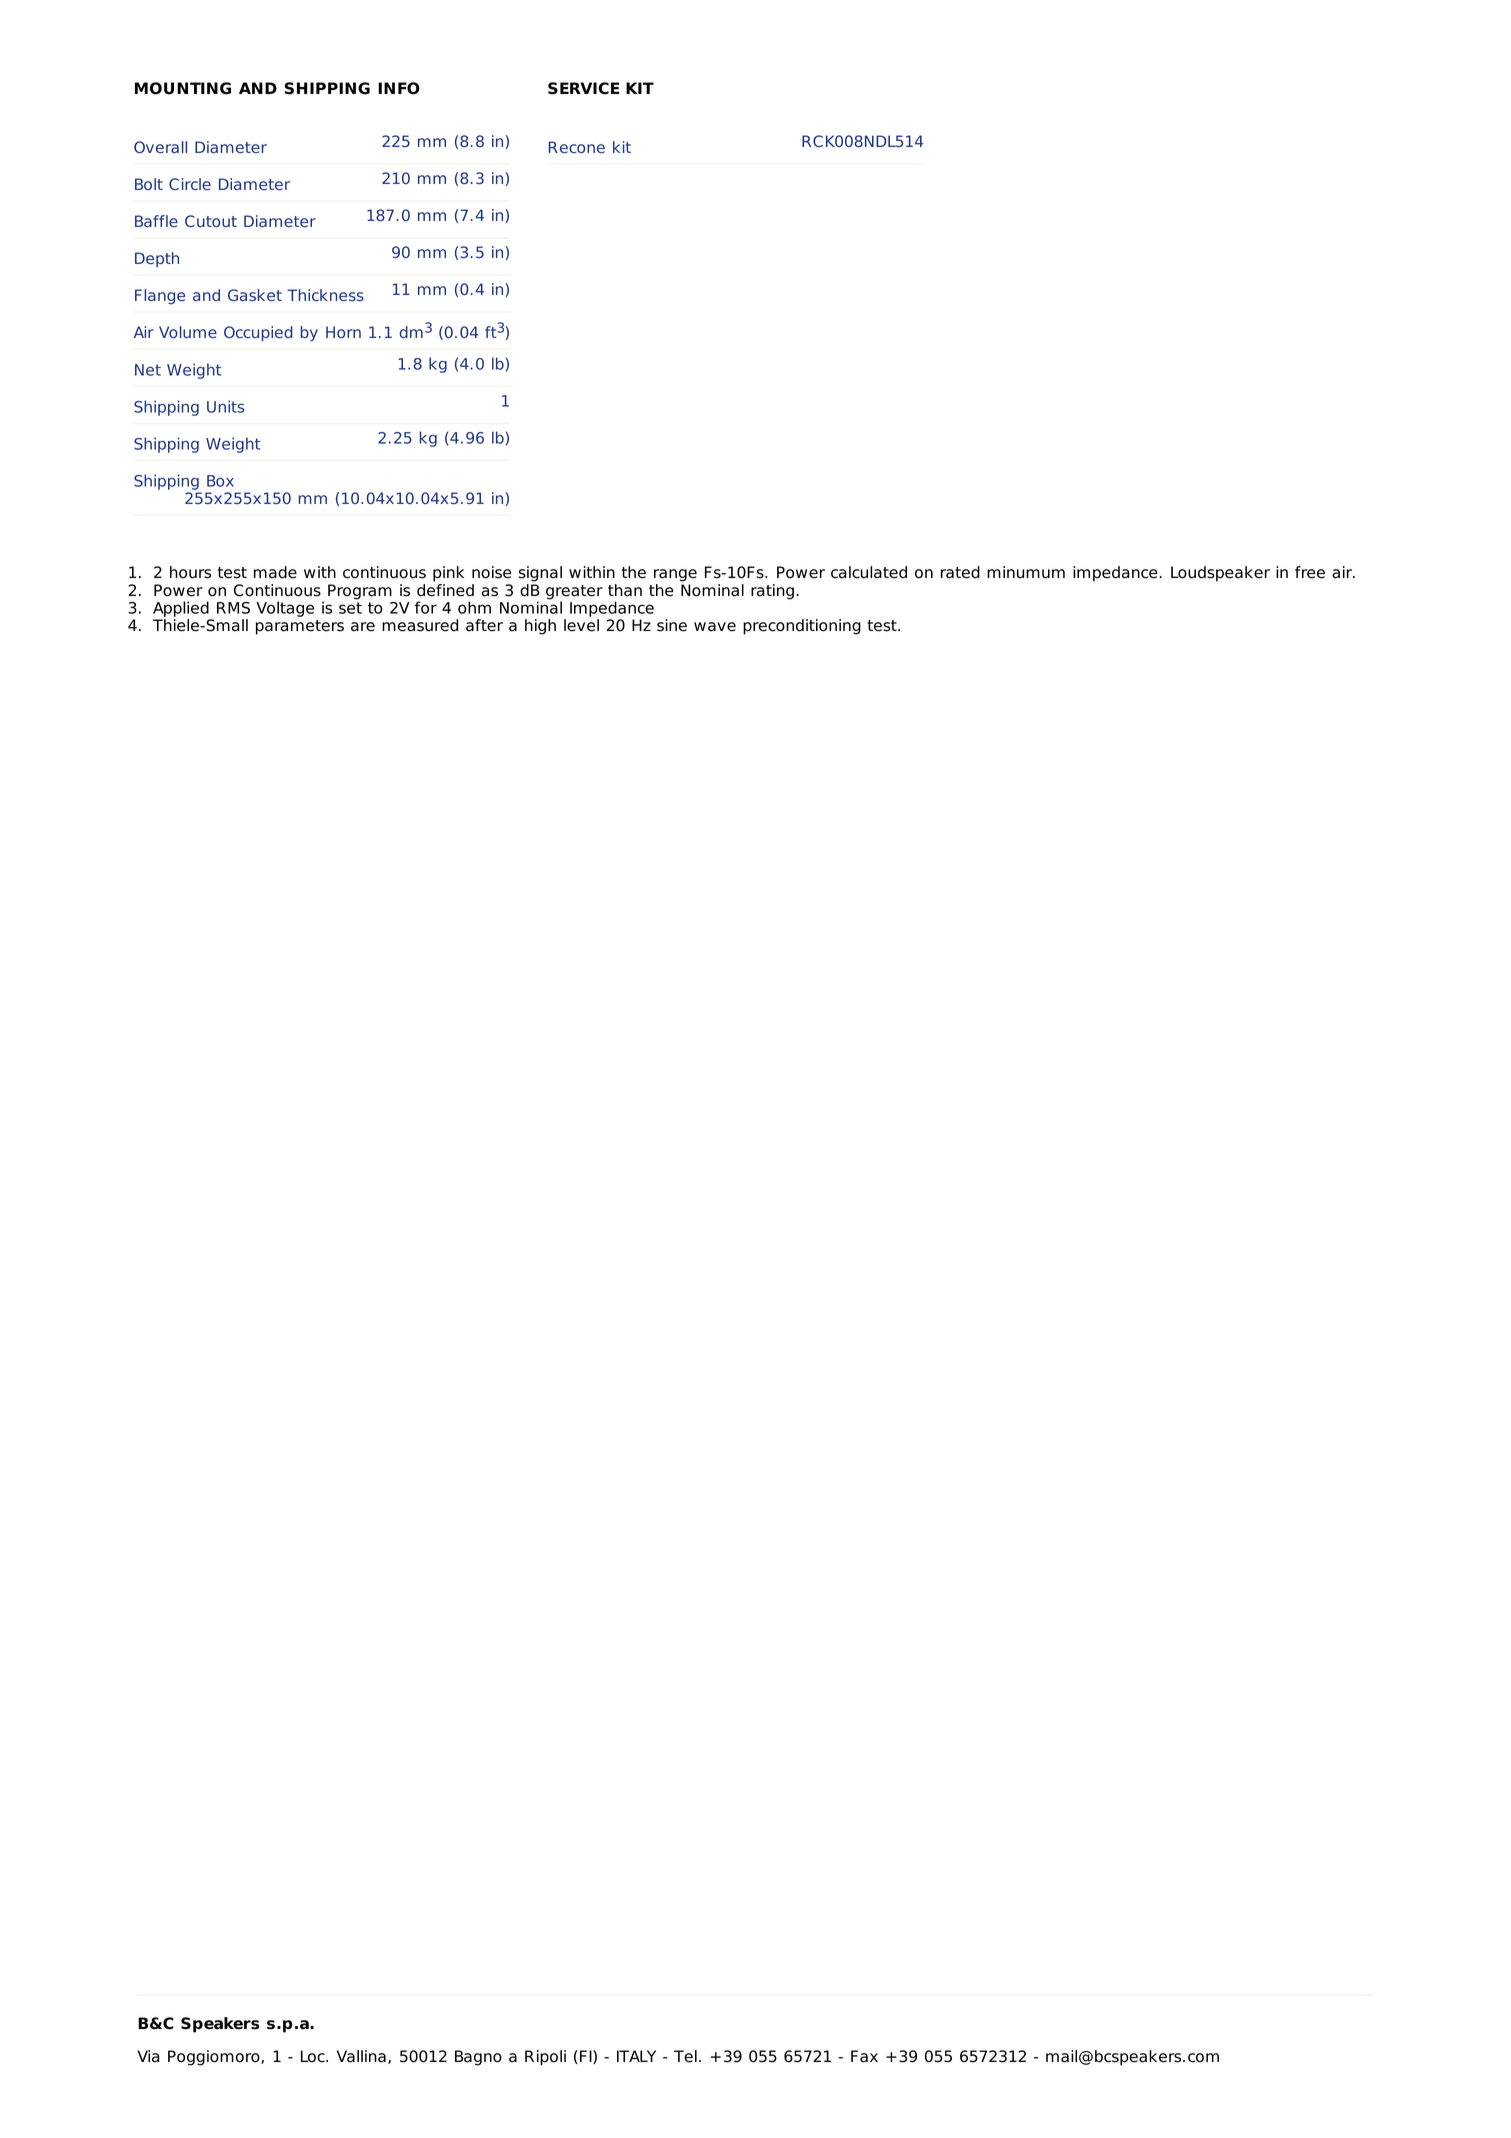 Image resolution: width=1511 pixels, height=2138 pixels. Describe the element at coordinates (675, 575) in the image. I see `range` at that location.
